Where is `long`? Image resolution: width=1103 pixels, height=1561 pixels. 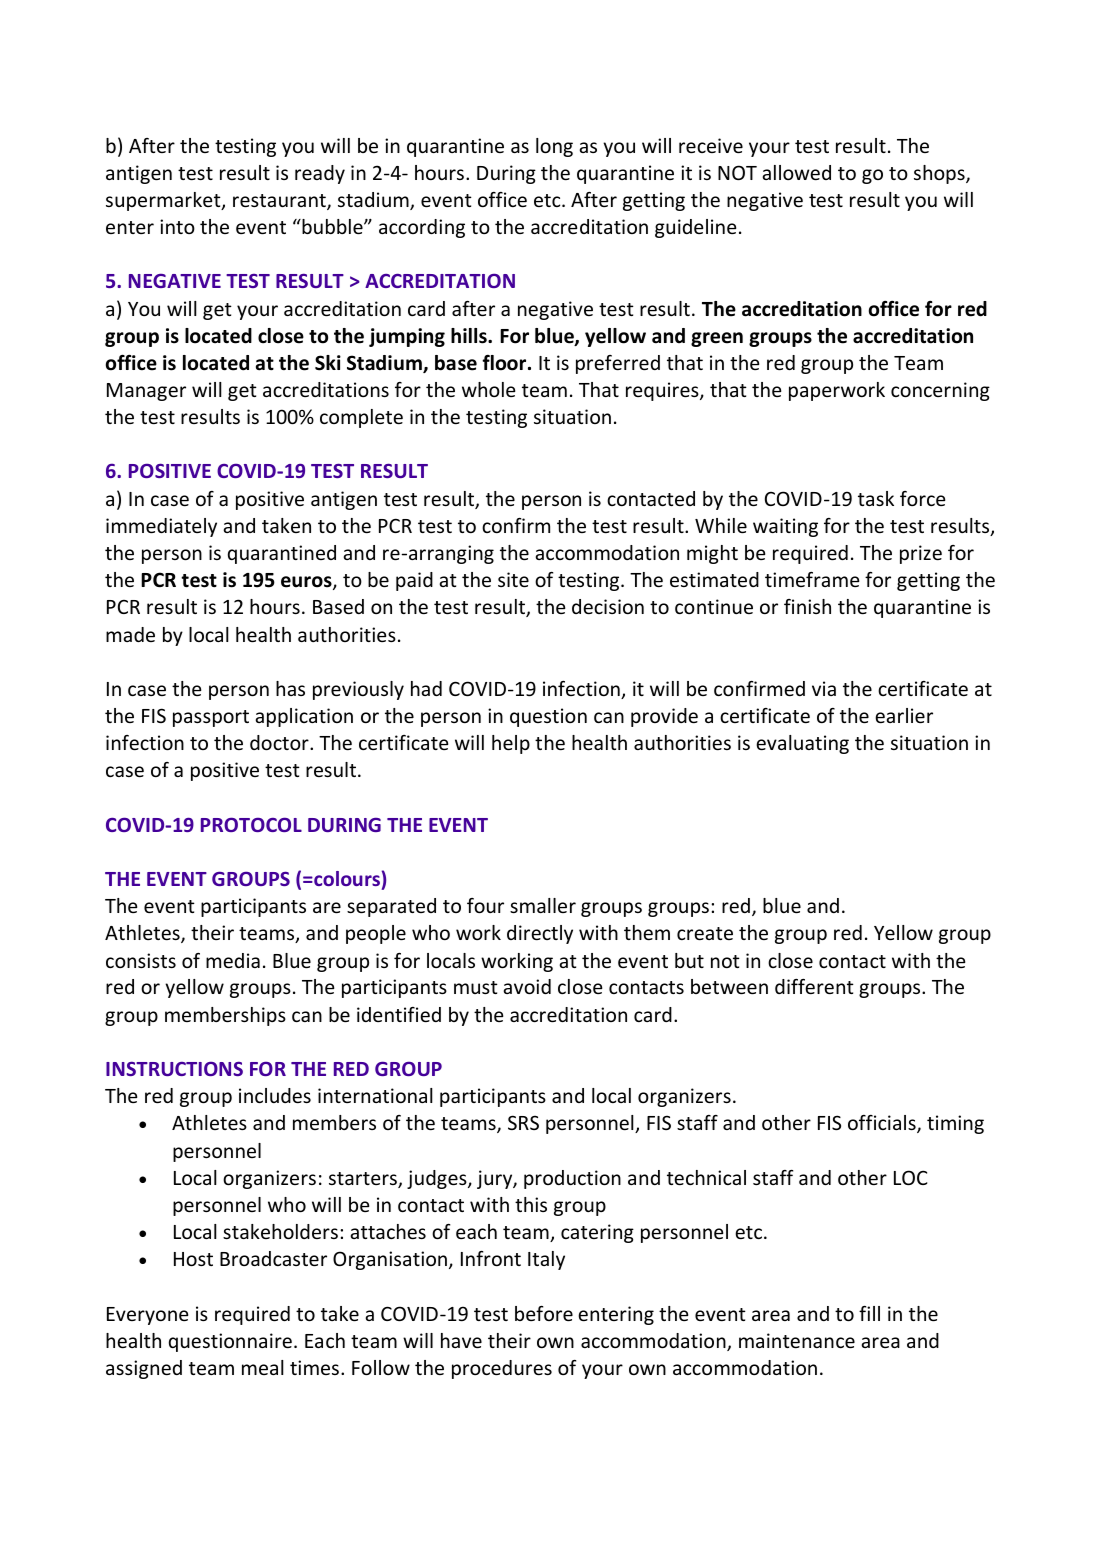
long is located at coordinates (554, 147).
